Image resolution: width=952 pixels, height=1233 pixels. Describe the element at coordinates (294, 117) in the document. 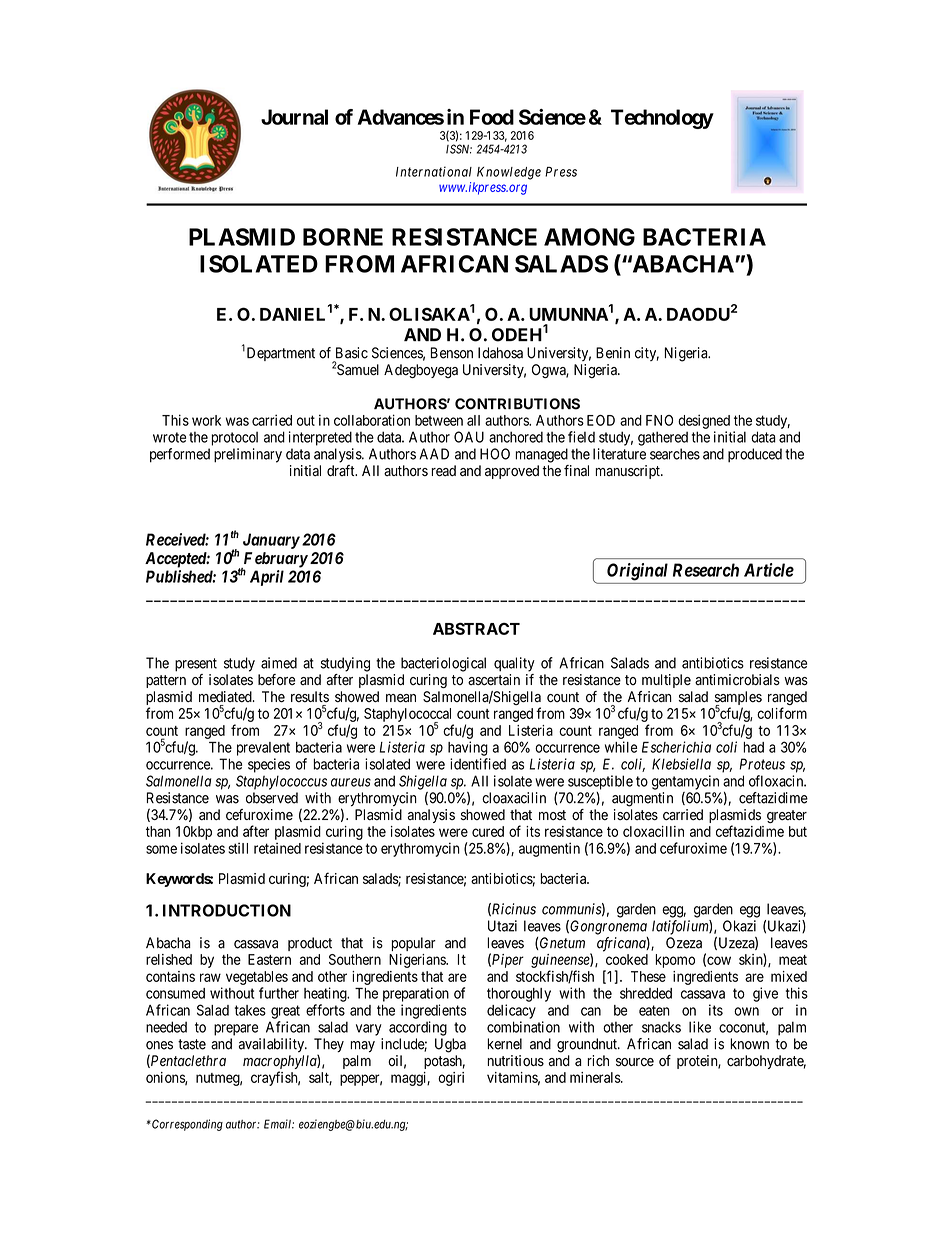

I see `Journal` at that location.
